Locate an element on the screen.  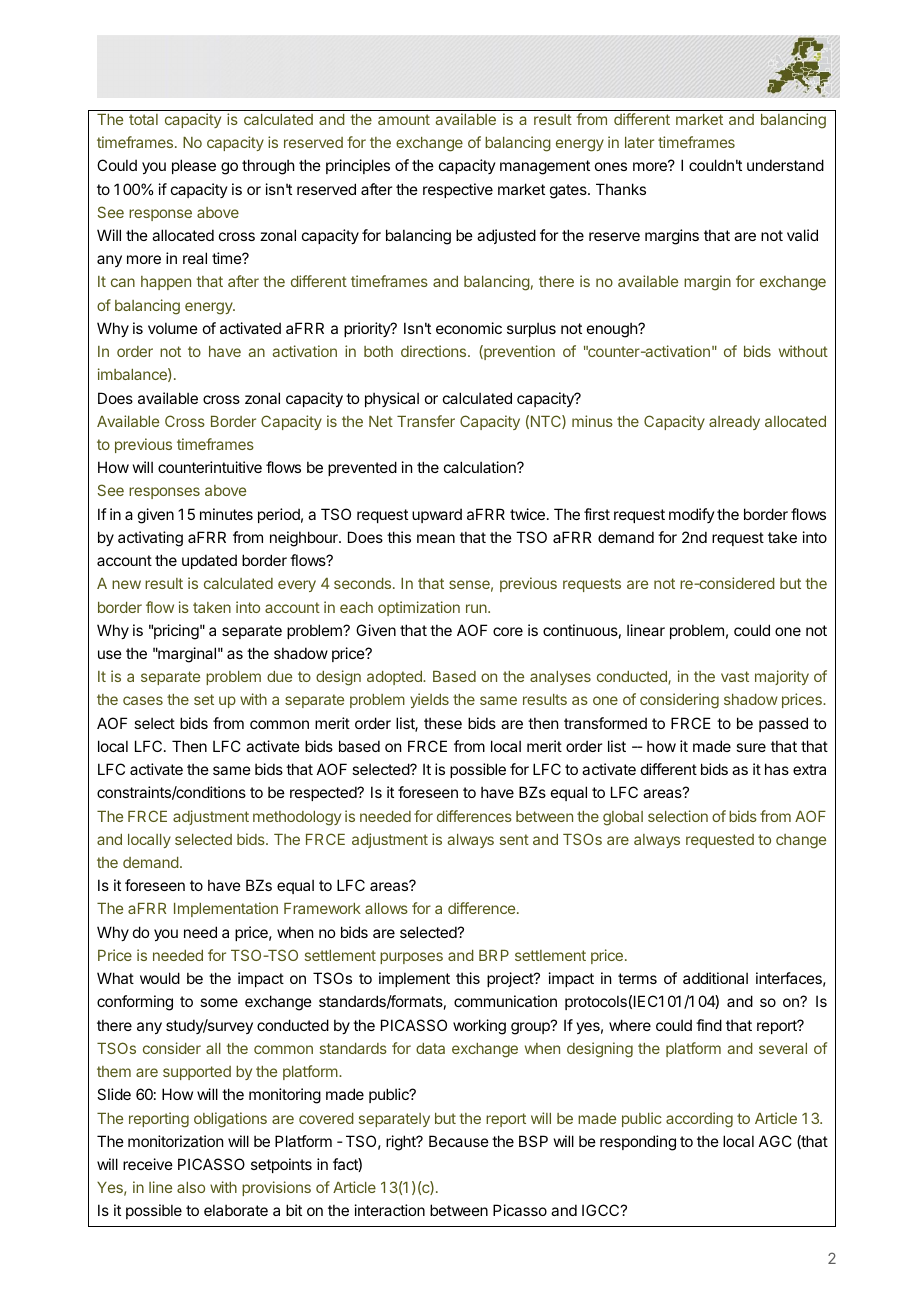
modify is located at coordinates (692, 515).
